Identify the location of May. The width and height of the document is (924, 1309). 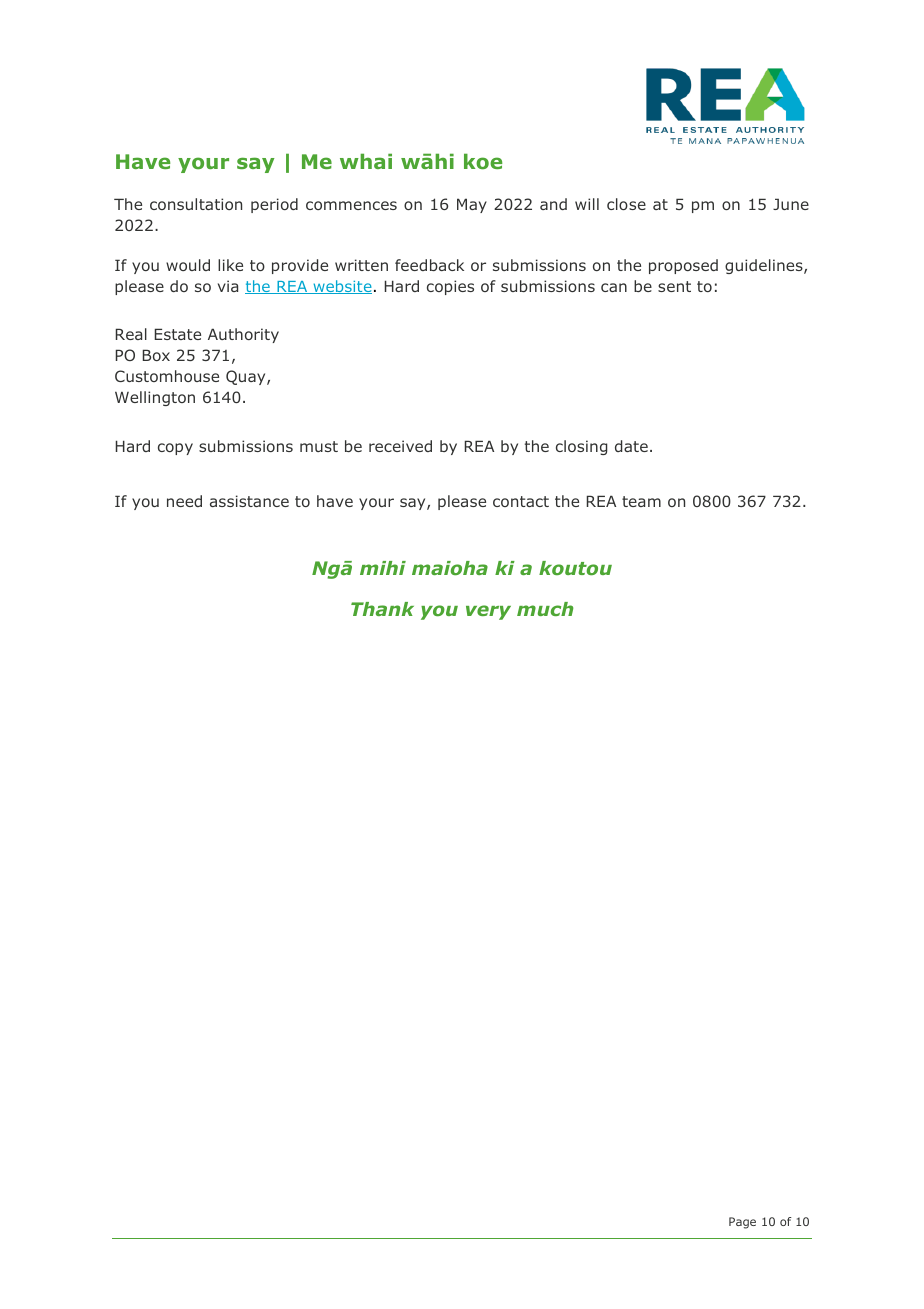
(472, 205).
